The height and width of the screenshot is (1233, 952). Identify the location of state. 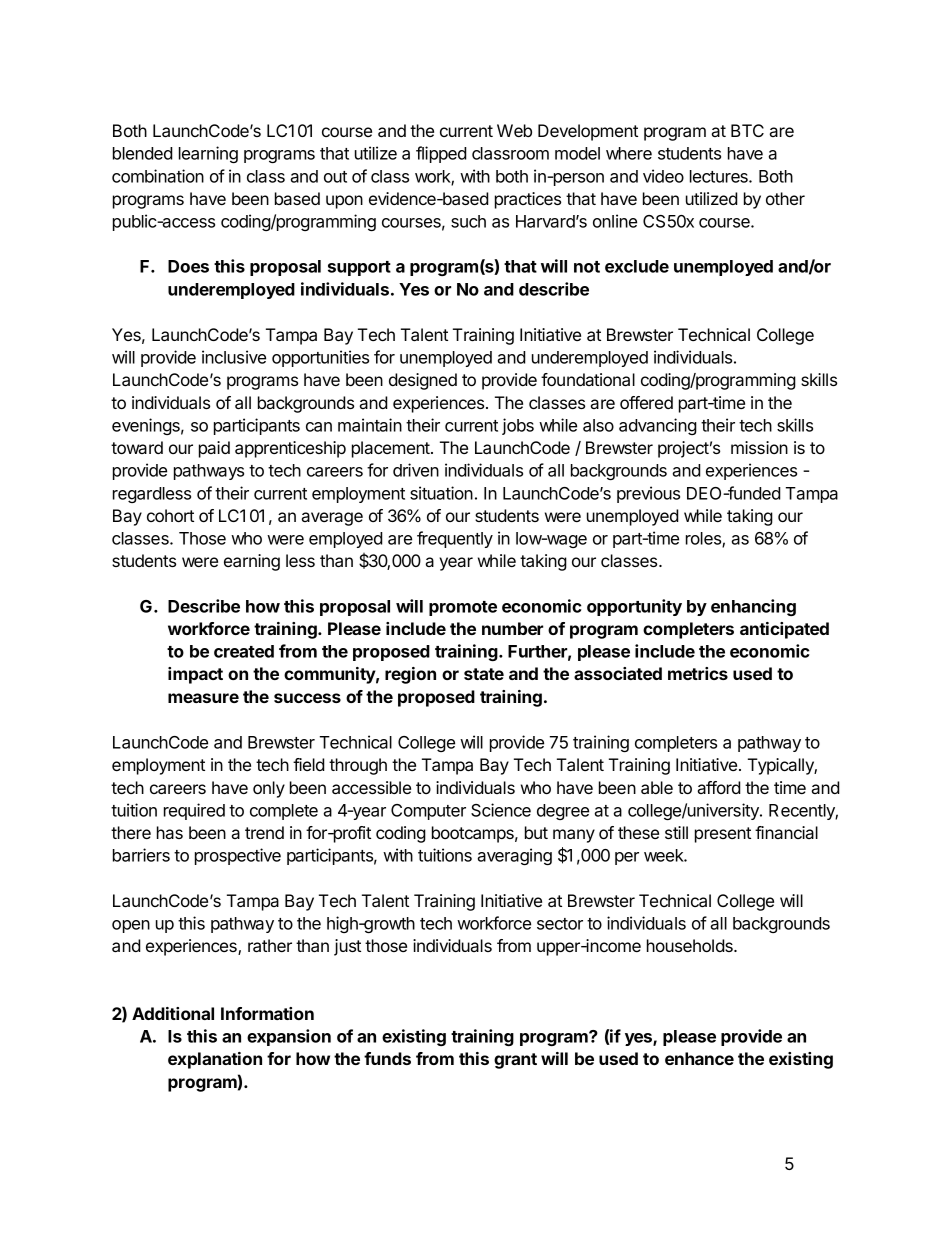
(484, 674).
